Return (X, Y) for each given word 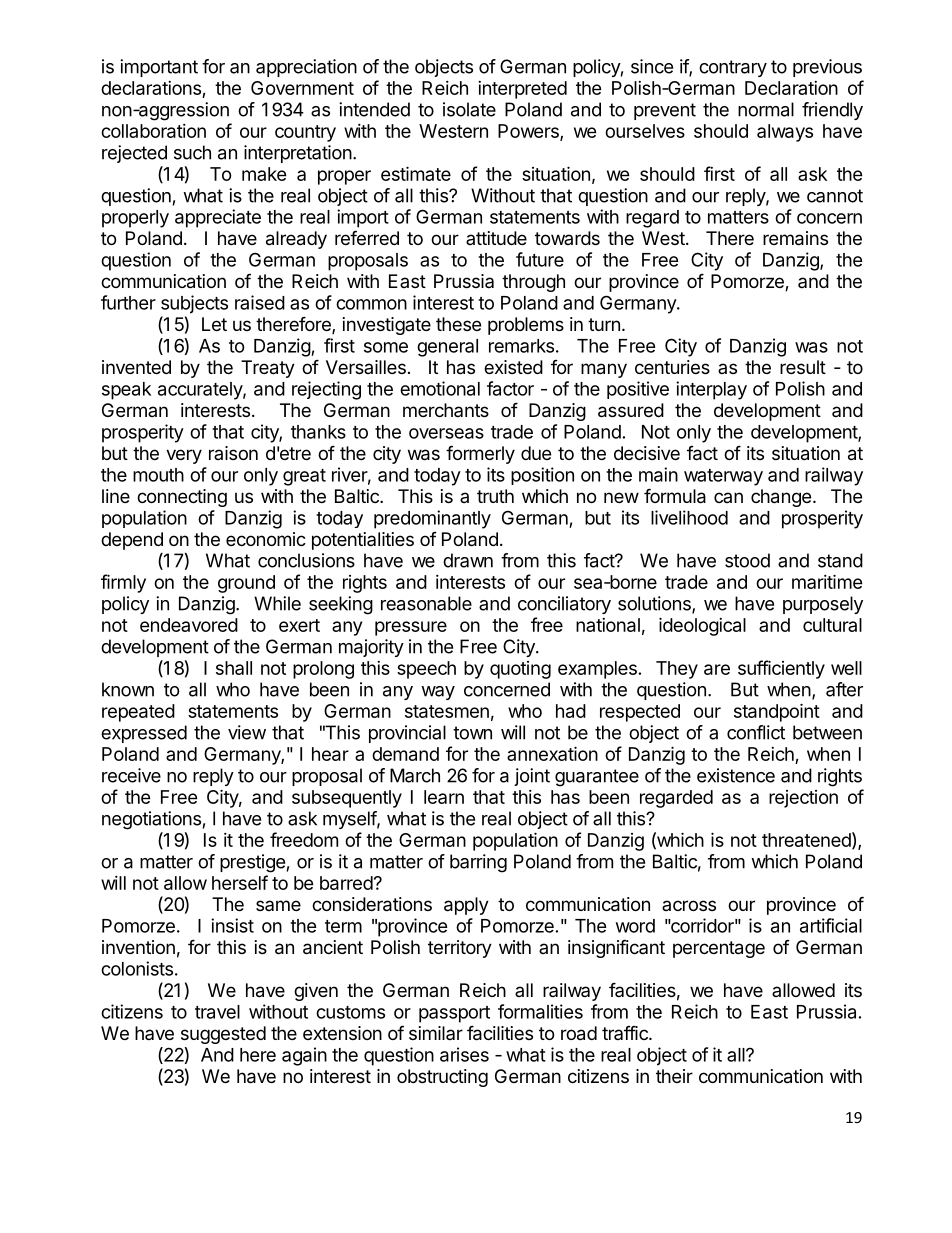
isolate (469, 109)
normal (766, 109)
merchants (446, 410)
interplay (711, 390)
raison (233, 453)
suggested (223, 1035)
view (247, 732)
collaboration (153, 131)
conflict (756, 732)
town (472, 733)
